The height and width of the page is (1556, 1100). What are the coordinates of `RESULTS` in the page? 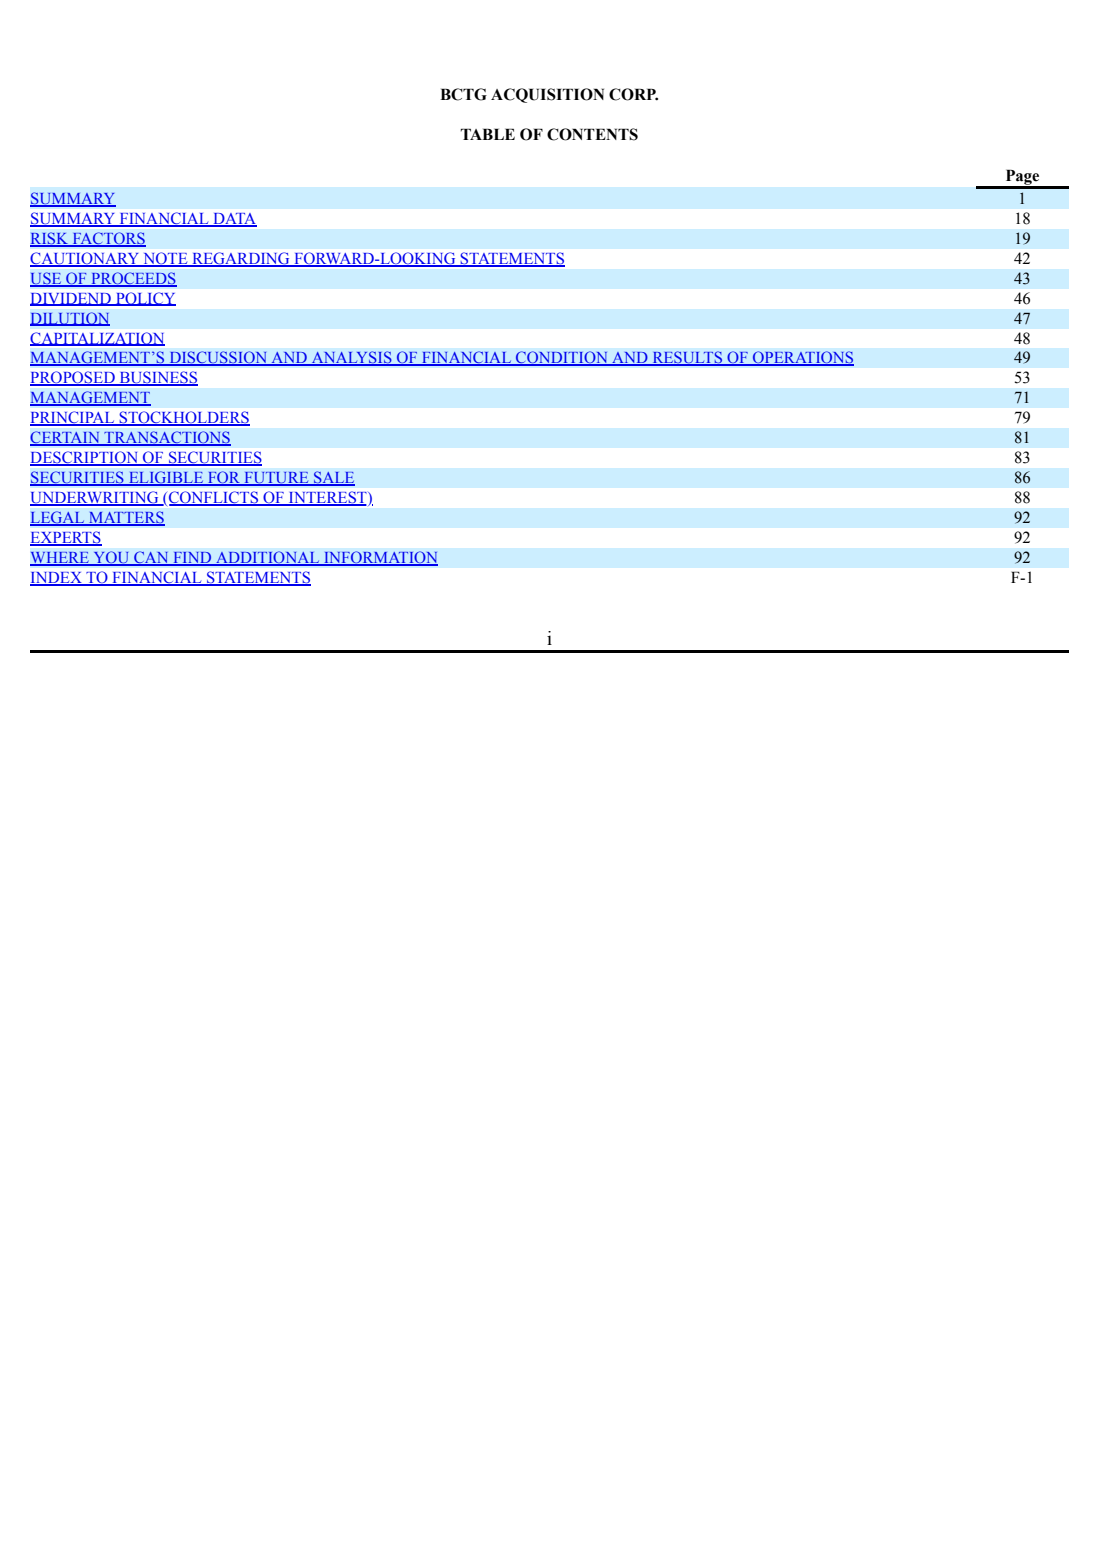 It's located at (687, 358).
